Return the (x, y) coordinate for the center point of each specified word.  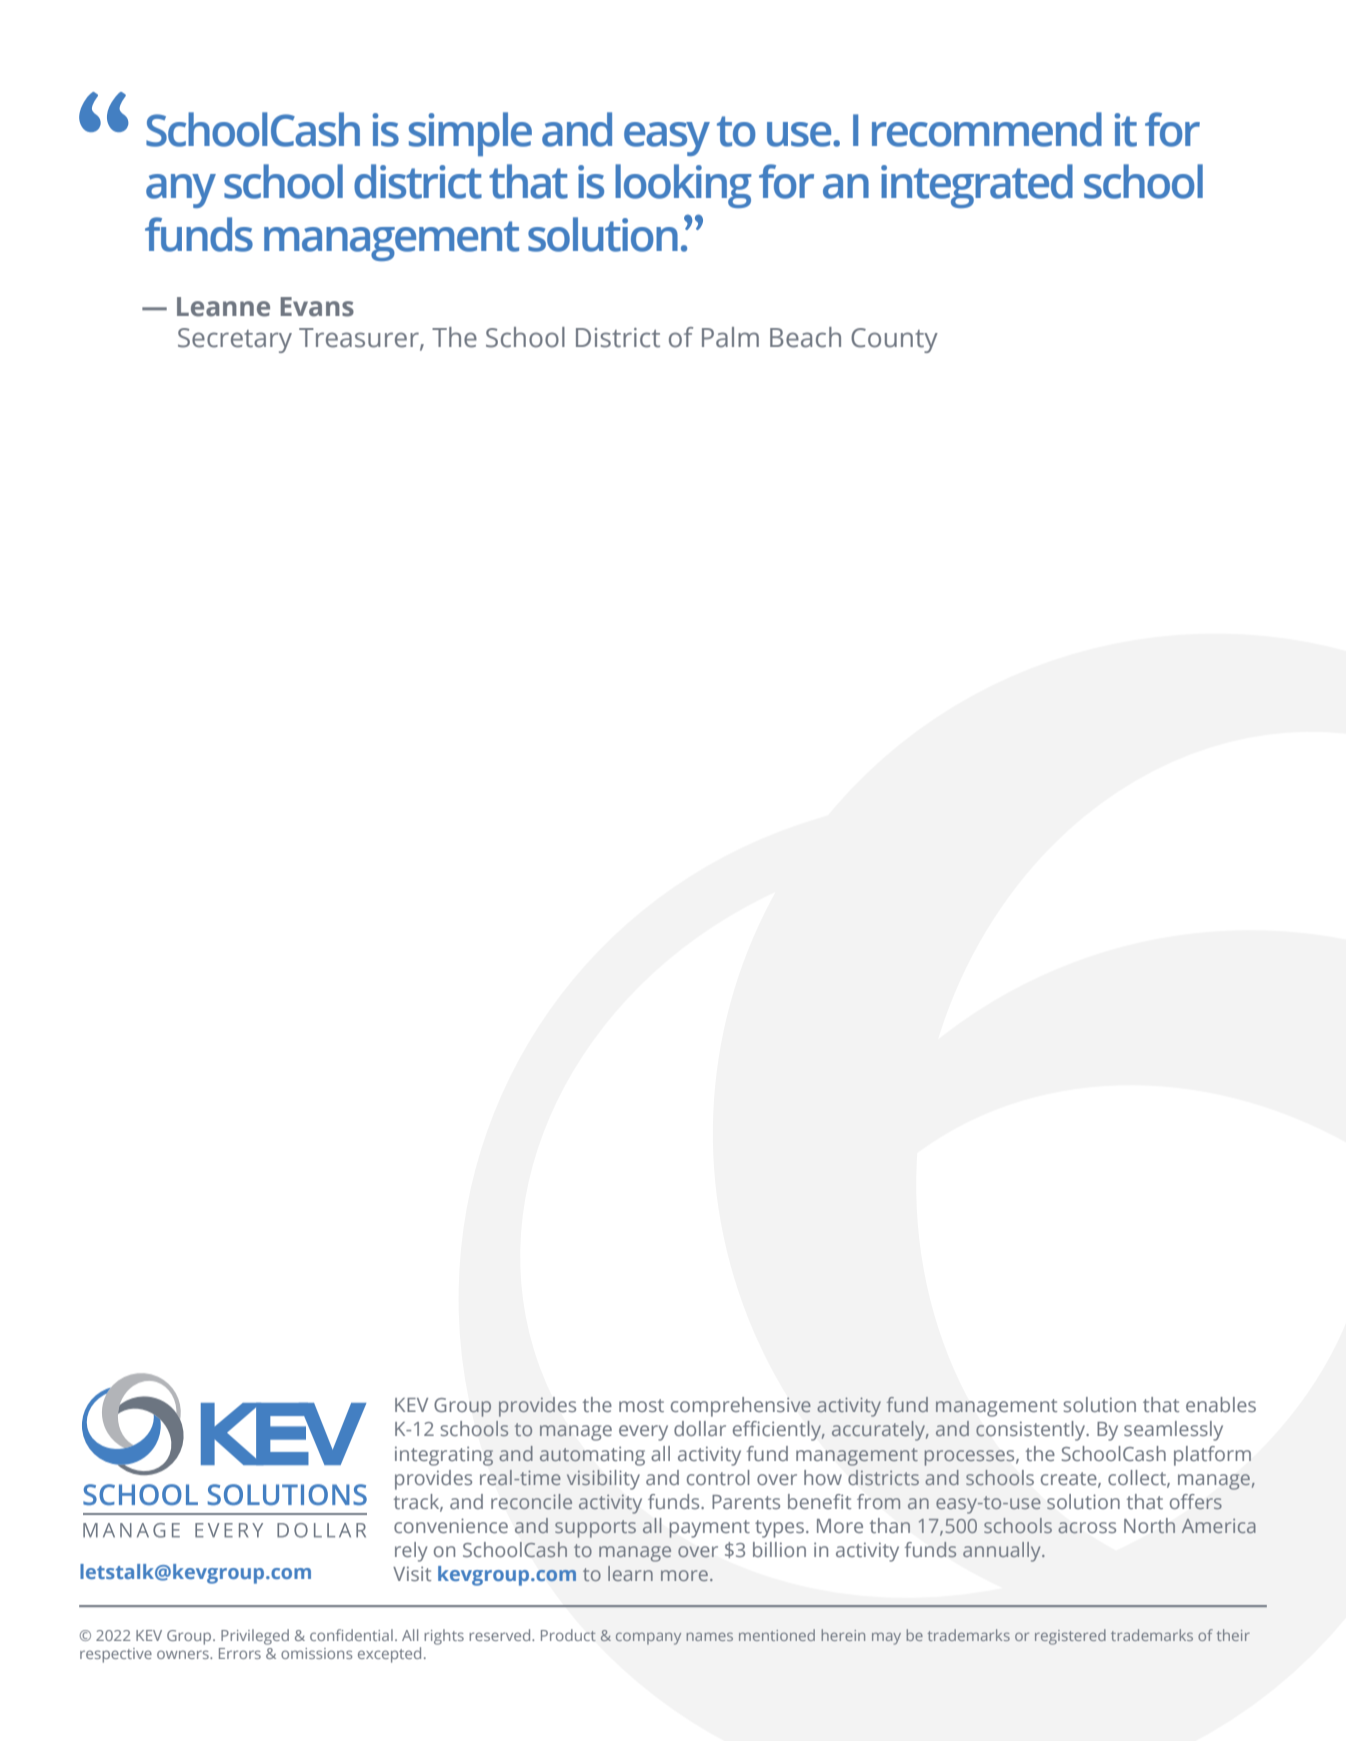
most (641, 1405)
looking (683, 186)
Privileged (255, 1637)
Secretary (235, 340)
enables (1221, 1404)
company (648, 1638)
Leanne (223, 307)
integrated (977, 186)
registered (1070, 1637)
